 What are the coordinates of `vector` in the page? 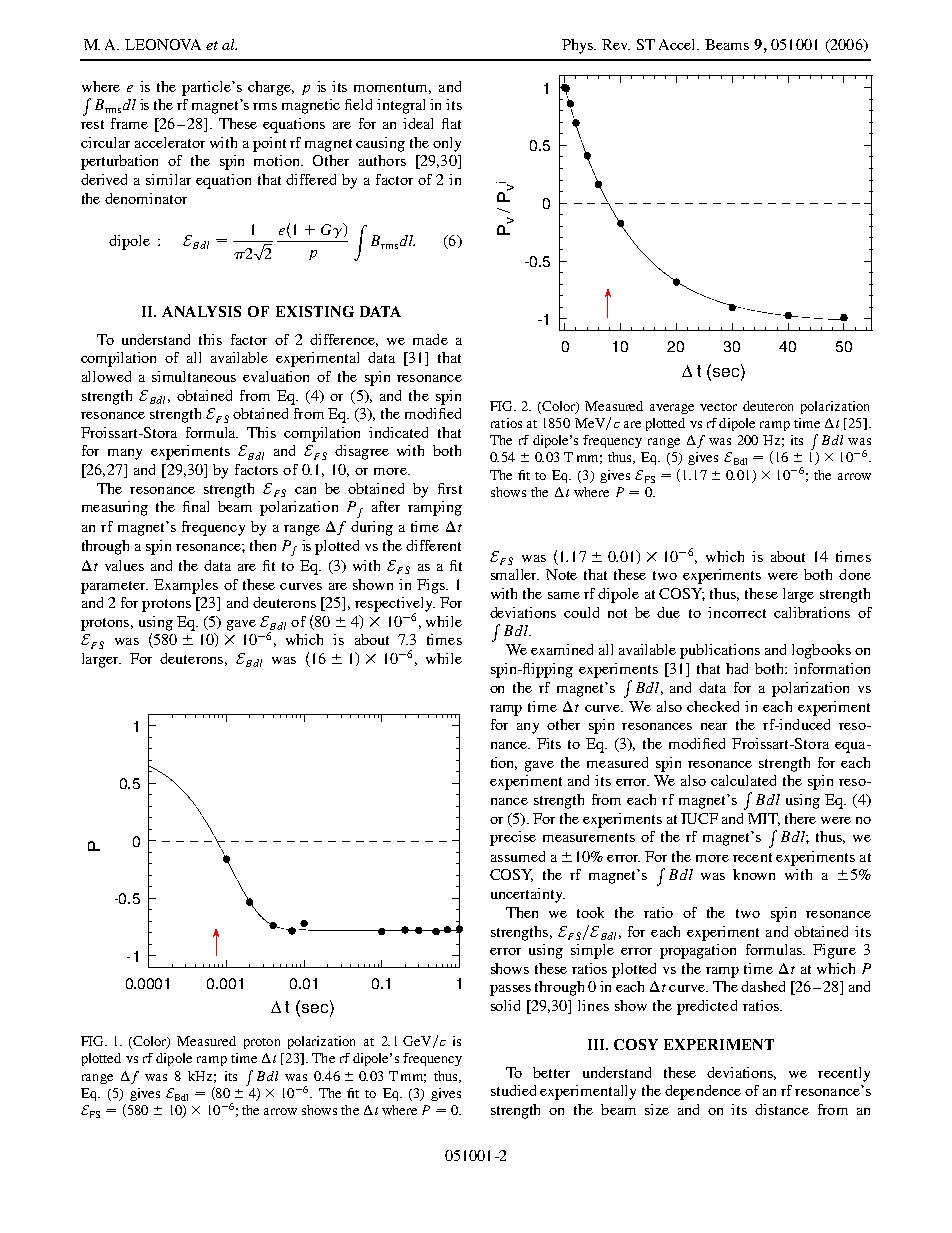 It's located at (718, 407).
